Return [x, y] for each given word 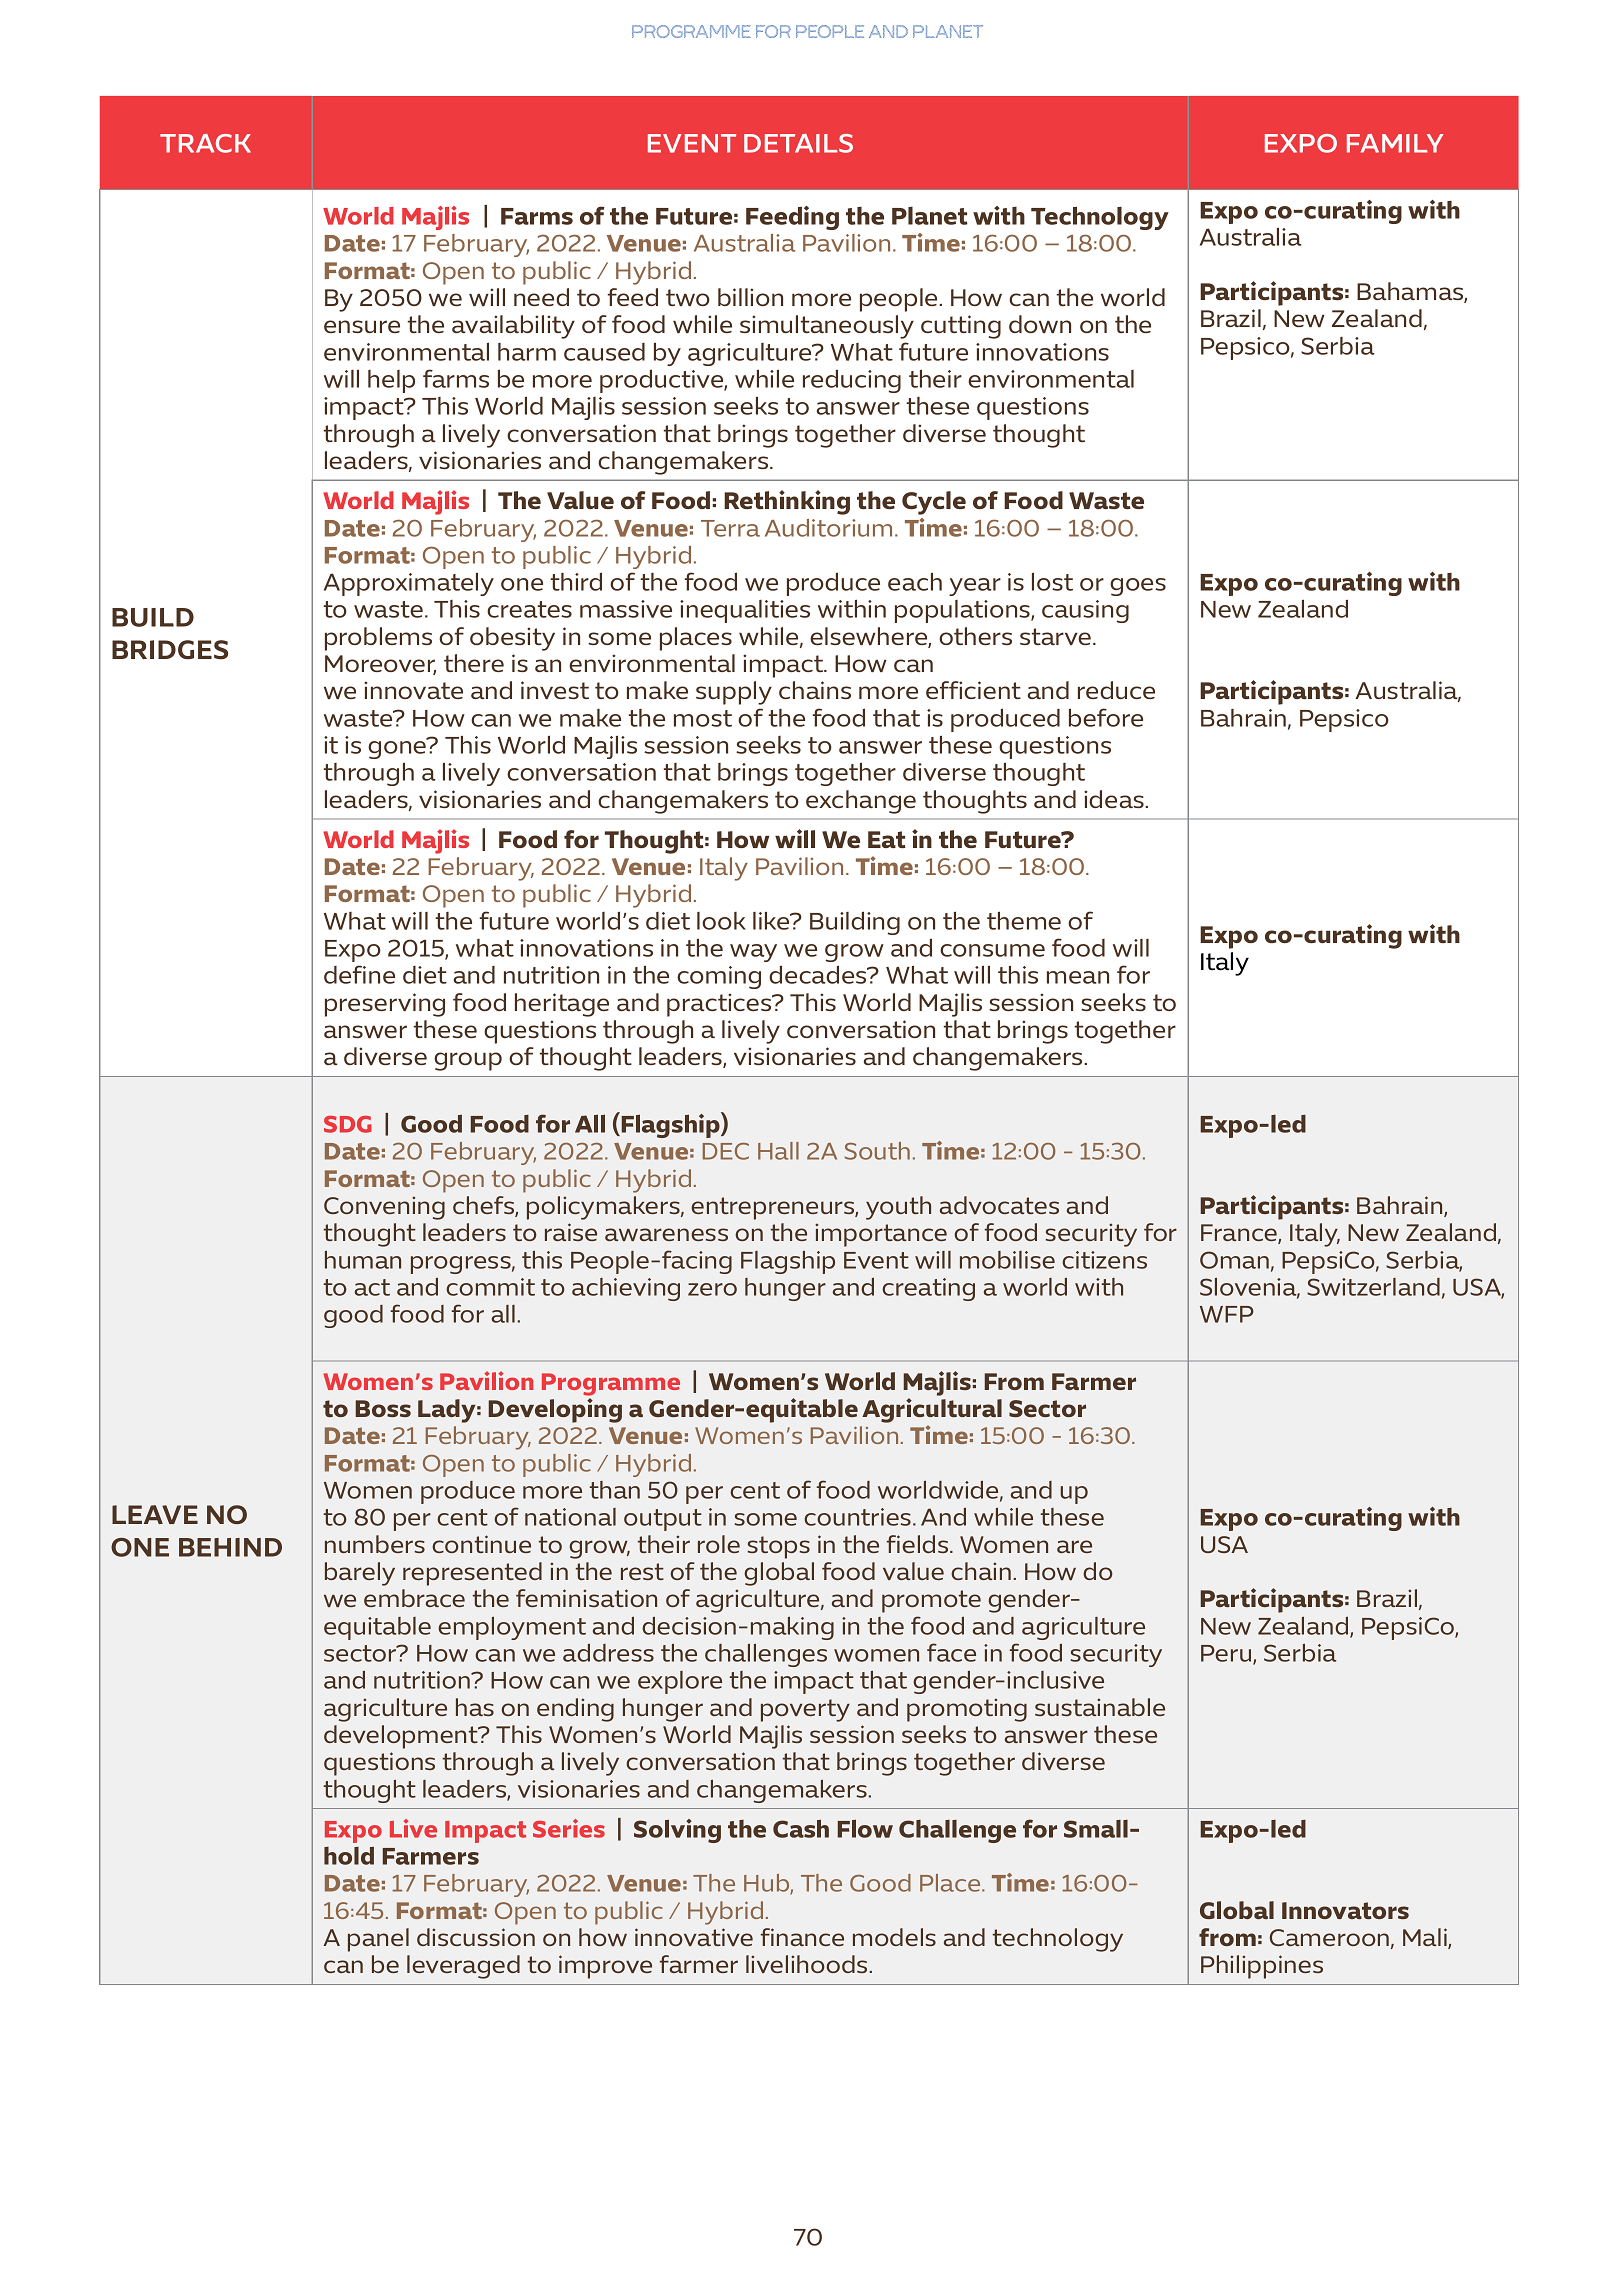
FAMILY [1395, 143]
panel [378, 1940]
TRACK [205, 143]
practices [720, 1005]
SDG [348, 1124]
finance [802, 1937]
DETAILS [798, 143]
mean [1078, 977]
